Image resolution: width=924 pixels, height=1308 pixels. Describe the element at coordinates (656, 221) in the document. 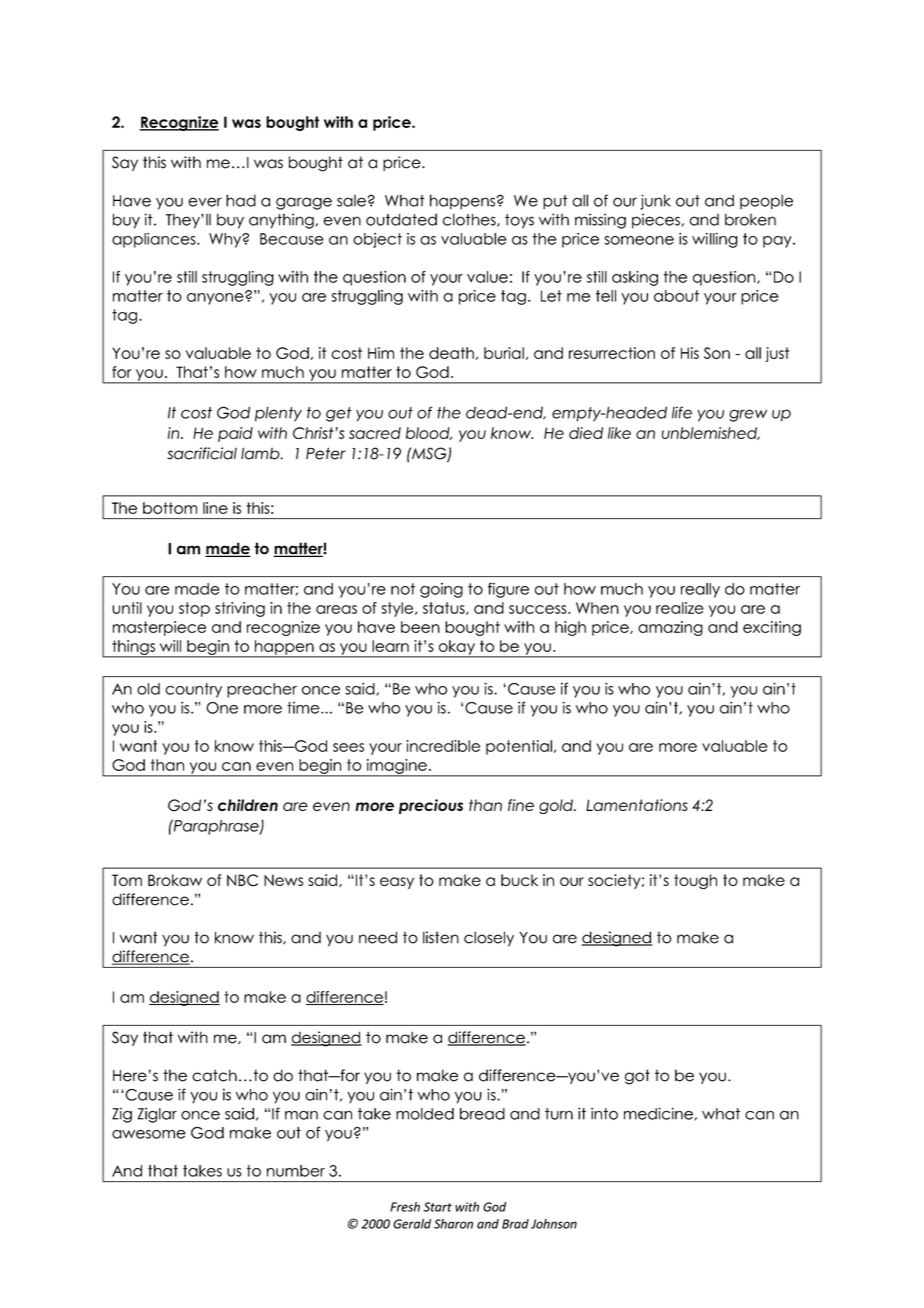

I see `pieces` at that location.
